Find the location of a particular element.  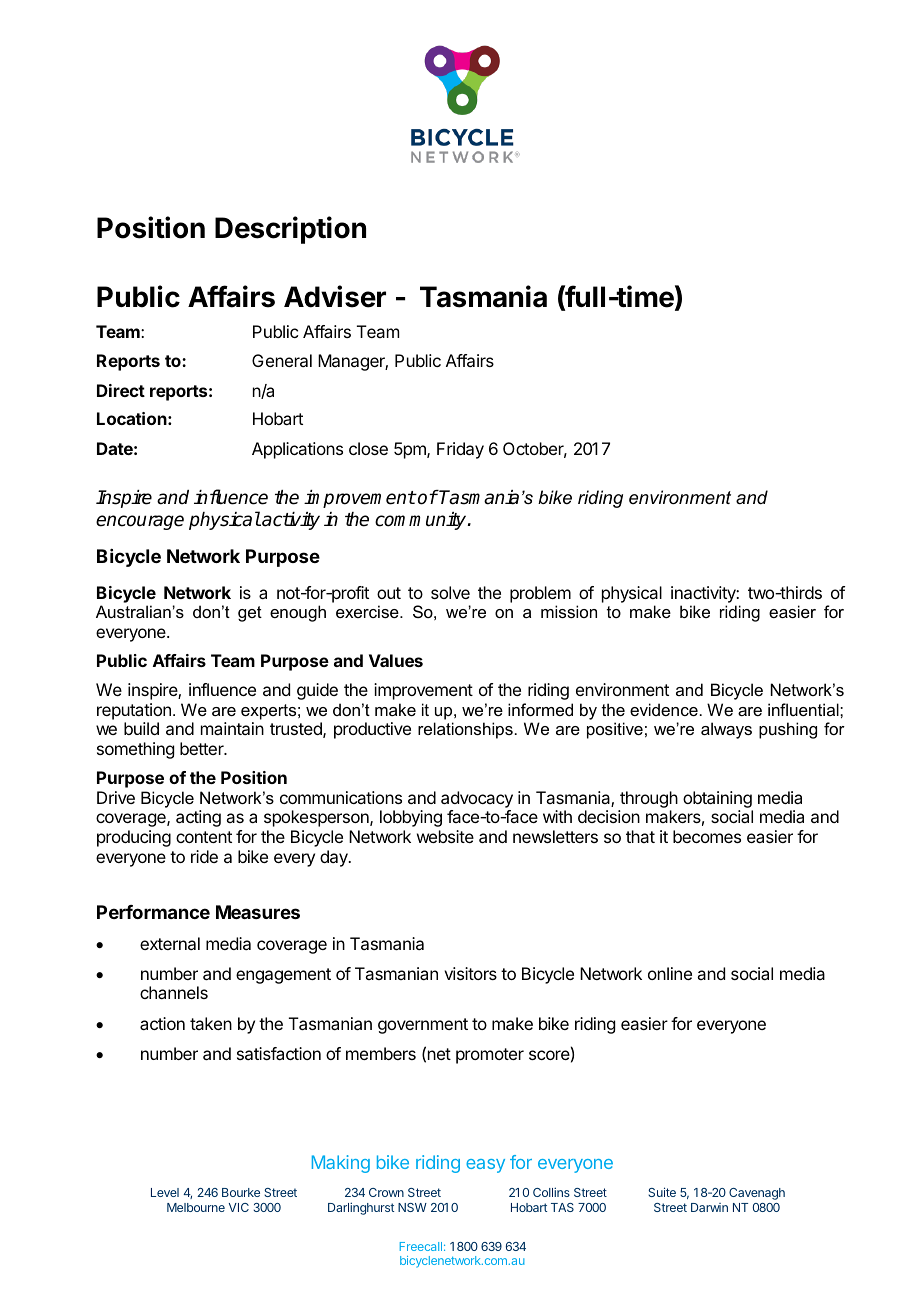

online is located at coordinates (670, 973).
